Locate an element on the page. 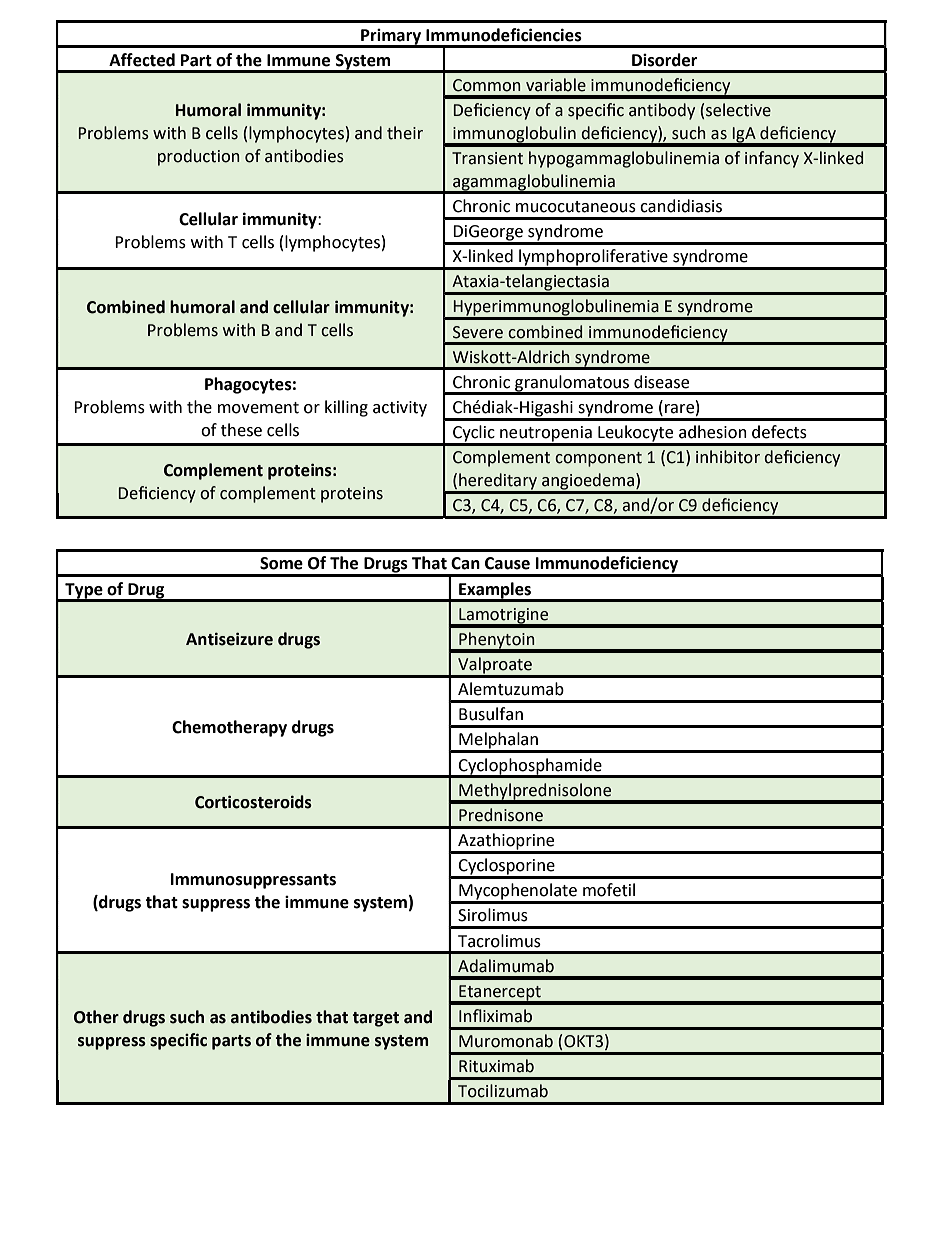  Corticosteroids is located at coordinates (253, 802).
